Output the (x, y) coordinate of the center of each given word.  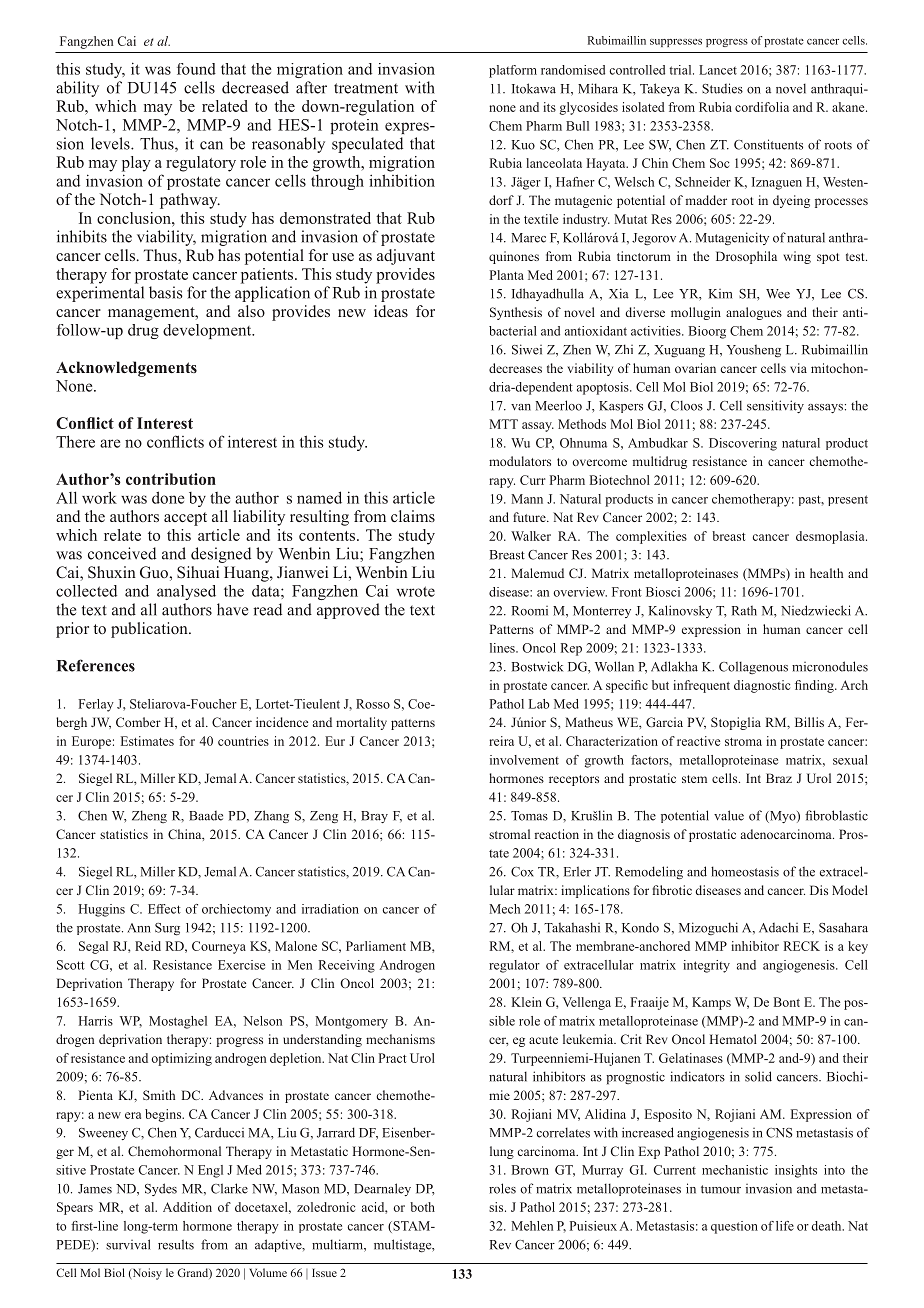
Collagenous (753, 667)
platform (513, 71)
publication (150, 630)
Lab (539, 704)
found (196, 69)
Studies (722, 88)
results (176, 1244)
